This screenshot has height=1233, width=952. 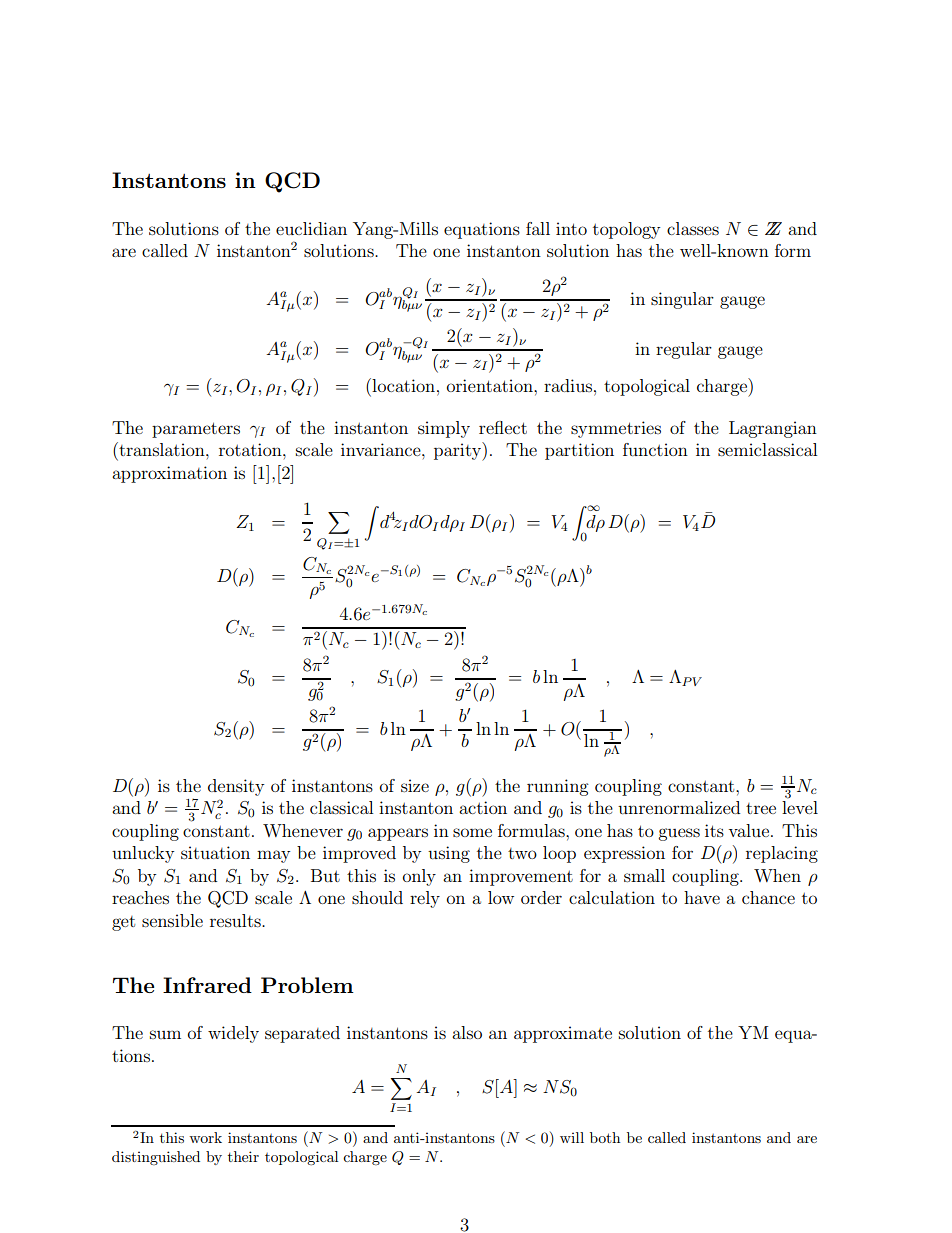 I want to click on will, so click(x=572, y=1137).
